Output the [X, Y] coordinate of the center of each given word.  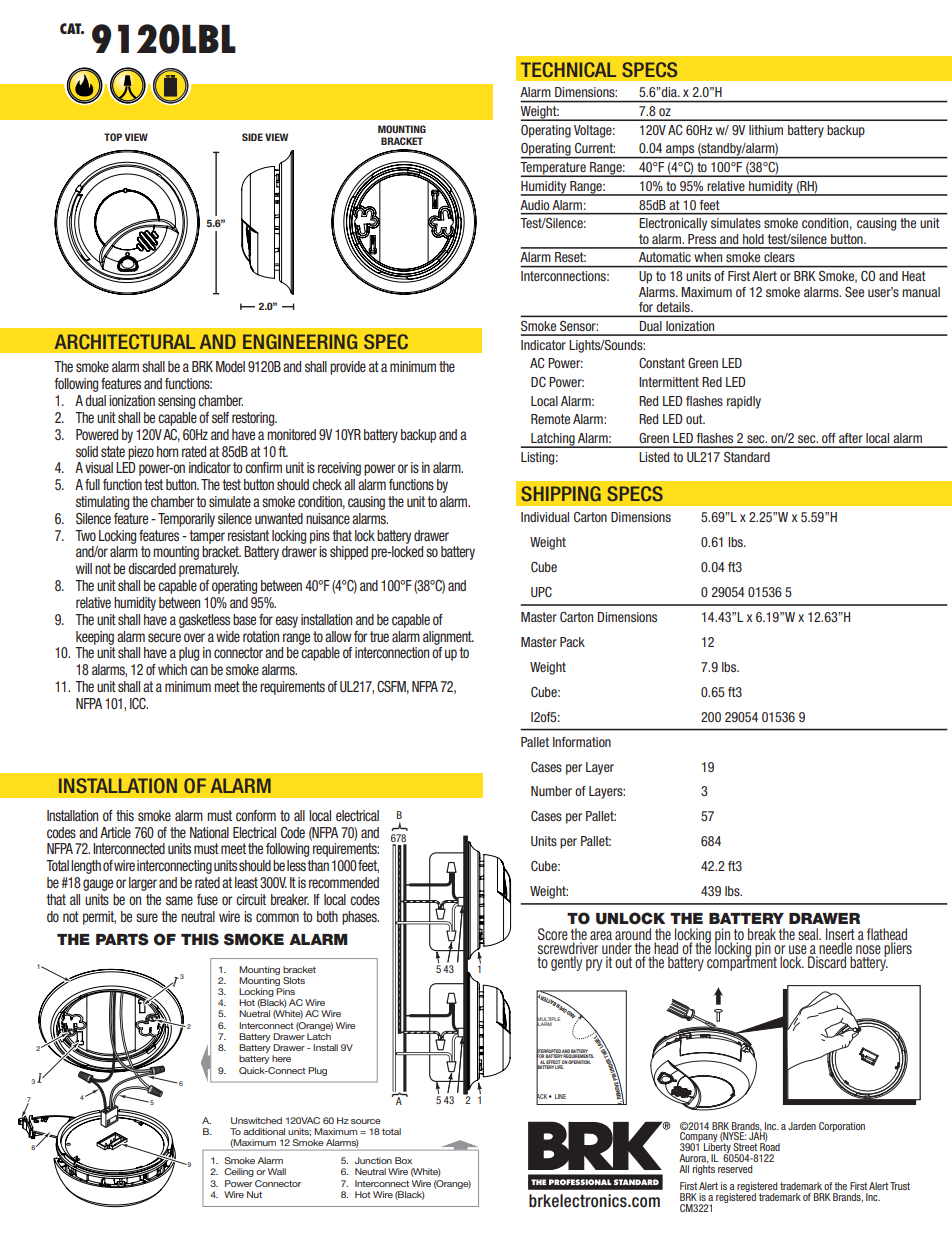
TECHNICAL [568, 69]
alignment [448, 638]
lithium [766, 130]
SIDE [252, 137]
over [194, 637]
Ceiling [239, 1172]
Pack [572, 642]
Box [403, 1160]
